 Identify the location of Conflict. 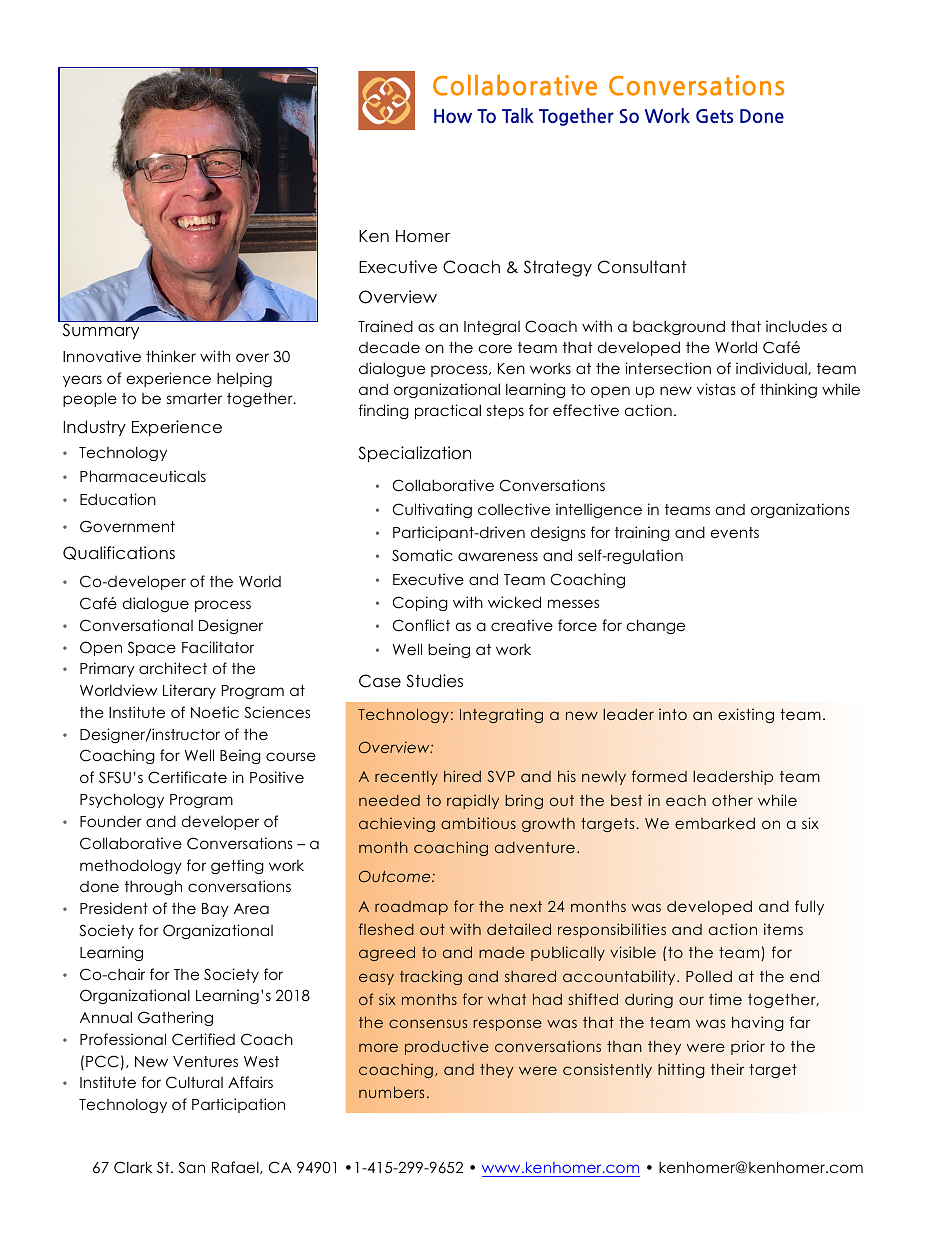
(421, 625).
